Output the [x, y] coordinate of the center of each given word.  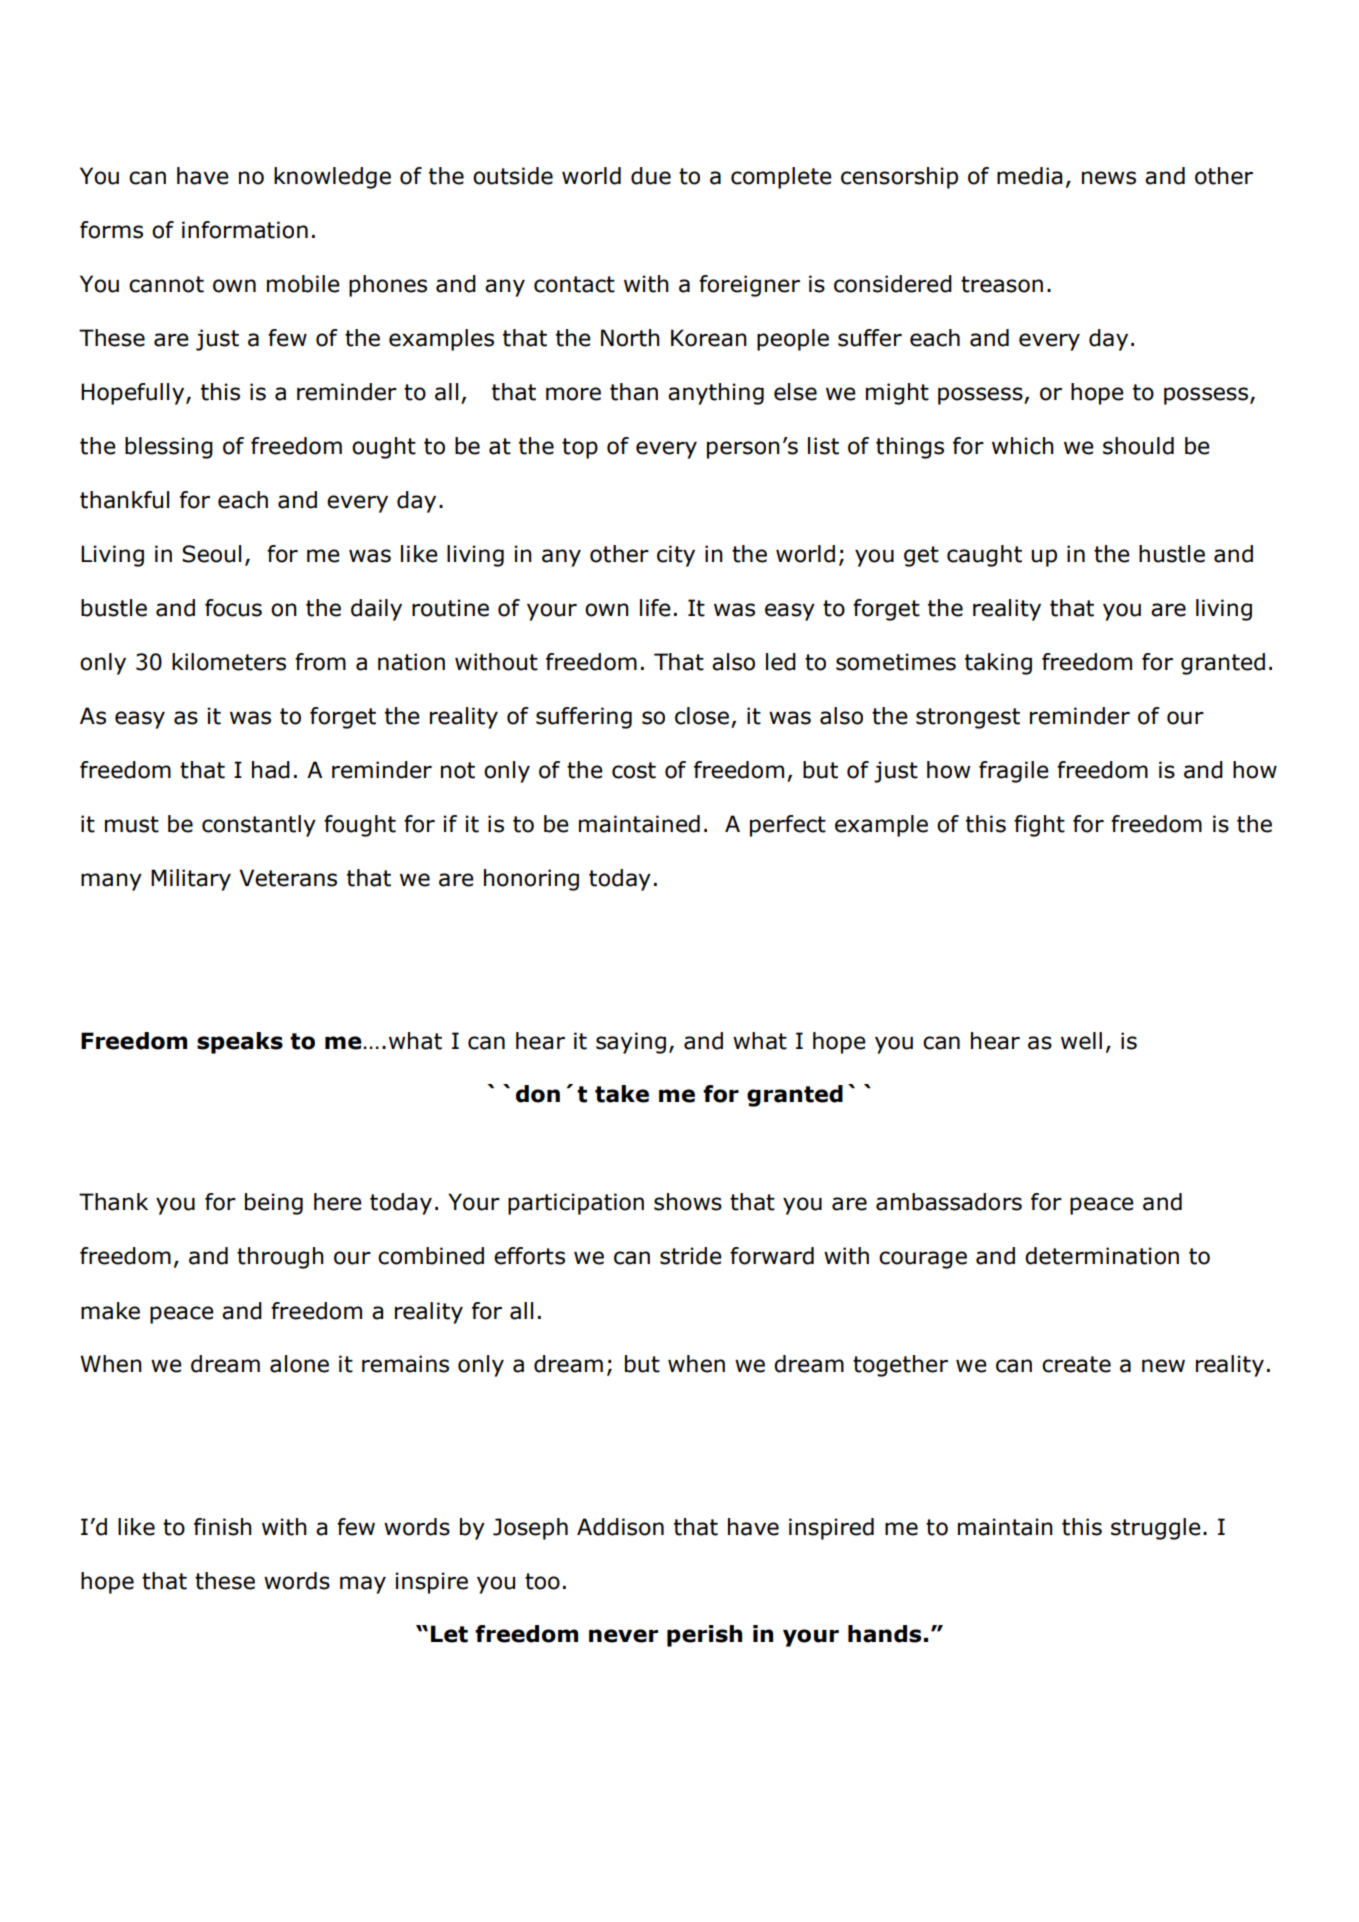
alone [299, 1364]
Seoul [211, 554]
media [1029, 176]
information [245, 230]
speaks [240, 1043]
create [1076, 1364]
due [651, 176]
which [1023, 446]
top [580, 448]
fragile [1014, 772]
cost [634, 770]
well [1081, 1041]
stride [691, 1256]
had [271, 770]
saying [631, 1043]
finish [223, 1527]
